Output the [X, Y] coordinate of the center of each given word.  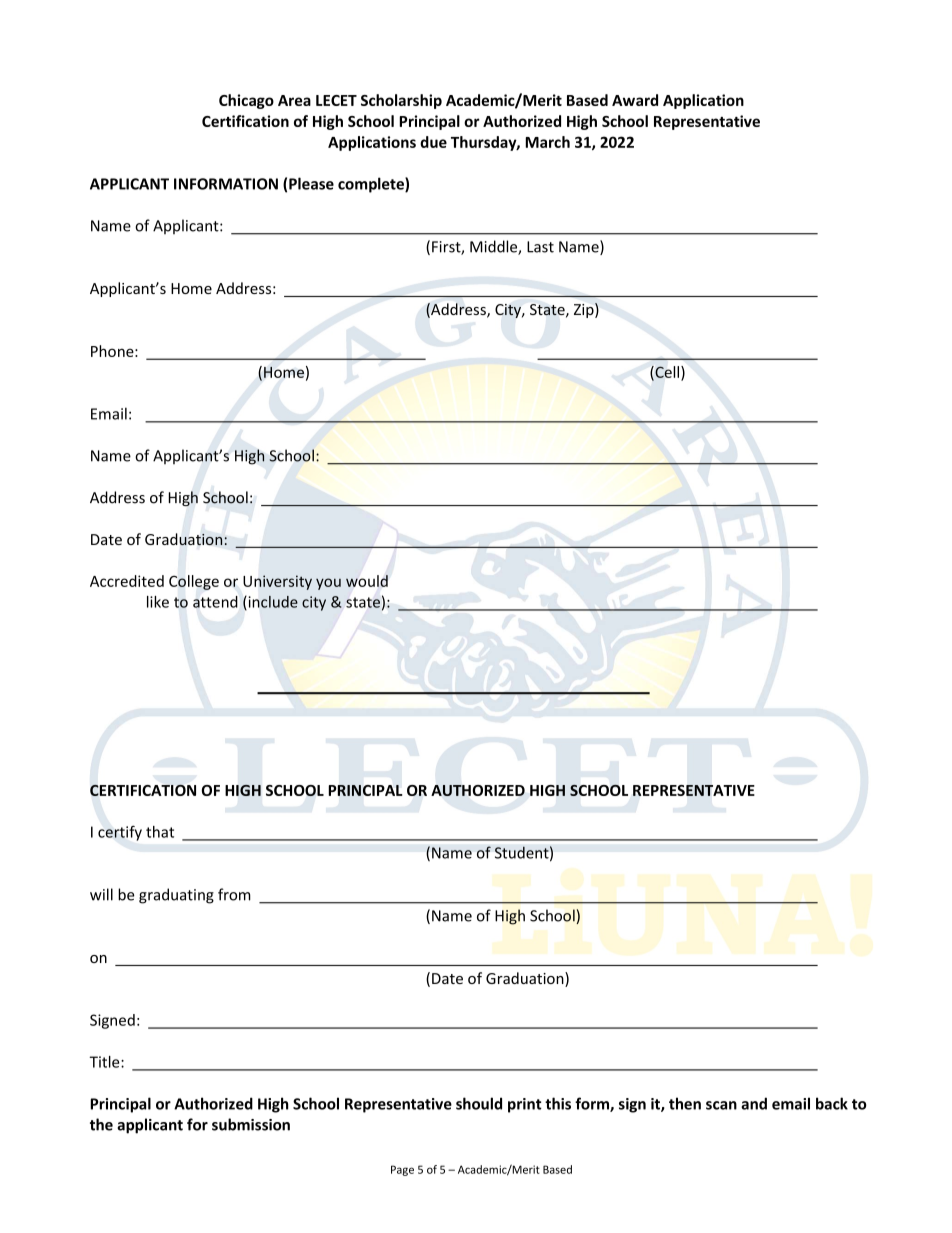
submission [251, 1124]
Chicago [246, 101]
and [754, 1103]
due [433, 142]
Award [635, 100]
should [479, 1103]
